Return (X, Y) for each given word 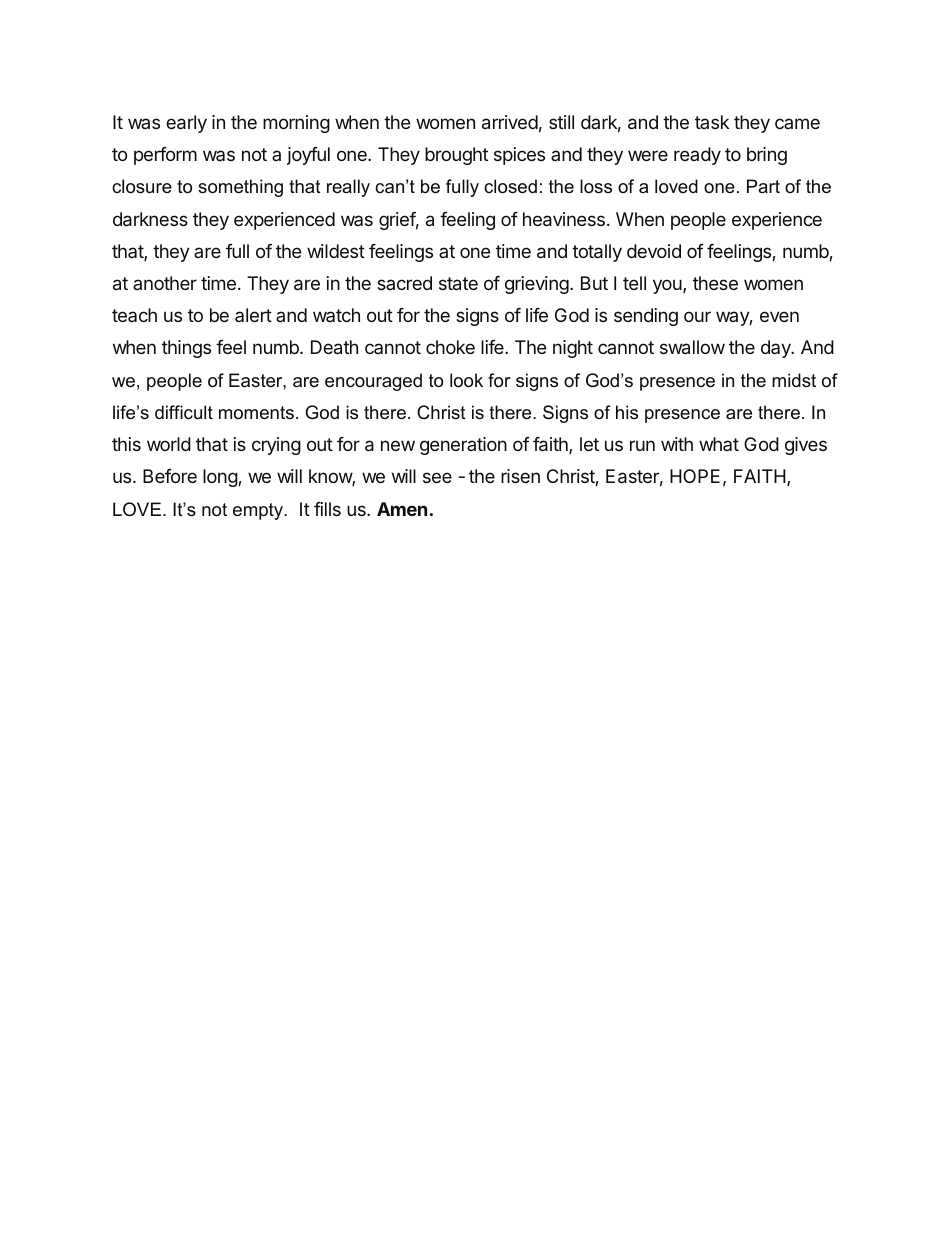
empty (259, 511)
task (712, 122)
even (779, 316)
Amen (402, 509)
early (186, 124)
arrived (510, 122)
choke (450, 347)
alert (253, 315)
